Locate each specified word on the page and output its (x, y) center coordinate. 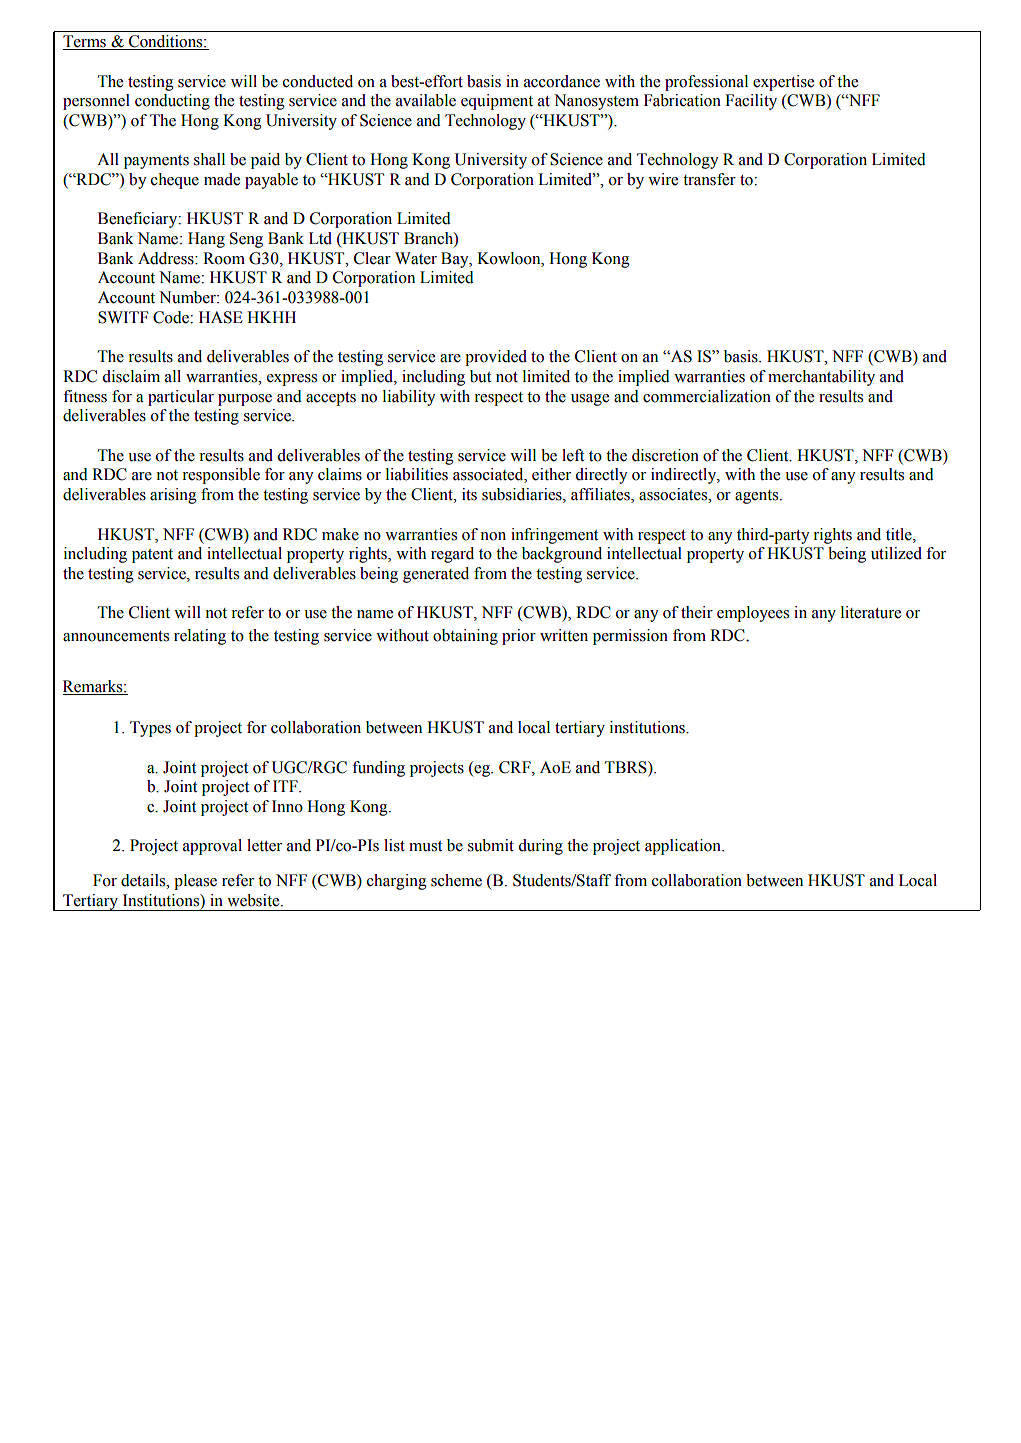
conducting (172, 102)
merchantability (821, 378)
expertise (783, 83)
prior (519, 637)
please (195, 882)
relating (200, 637)
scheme (456, 880)
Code (172, 317)
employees (753, 614)
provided (496, 358)
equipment (497, 102)
